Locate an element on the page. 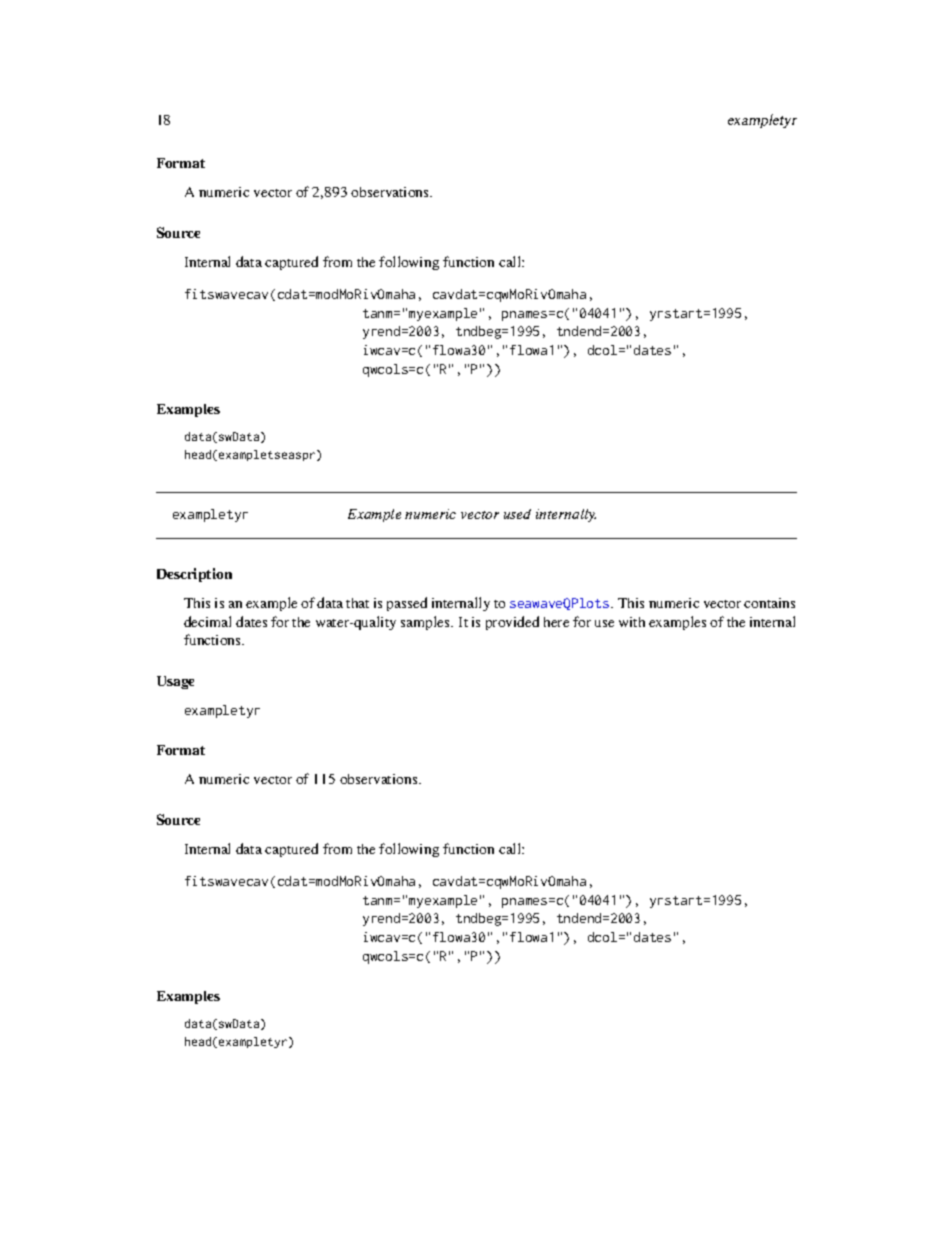 The image size is (952, 1233). used is located at coordinates (517, 514).
